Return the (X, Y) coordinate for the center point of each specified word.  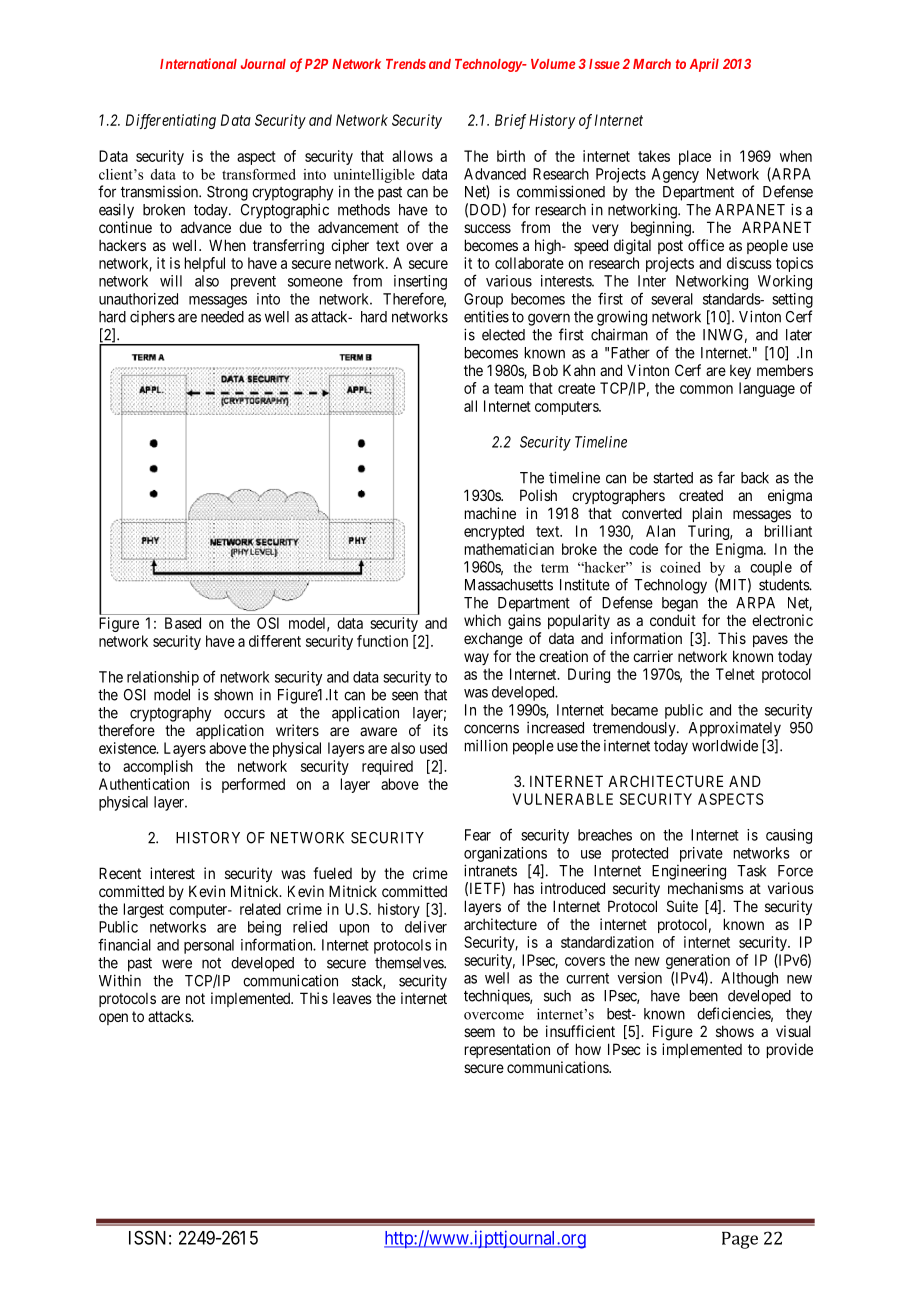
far (726, 477)
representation (507, 1050)
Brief (510, 121)
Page (740, 1240)
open (113, 1019)
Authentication (144, 784)
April (704, 65)
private (701, 854)
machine (490, 513)
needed (222, 317)
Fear (478, 835)
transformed (259, 174)
